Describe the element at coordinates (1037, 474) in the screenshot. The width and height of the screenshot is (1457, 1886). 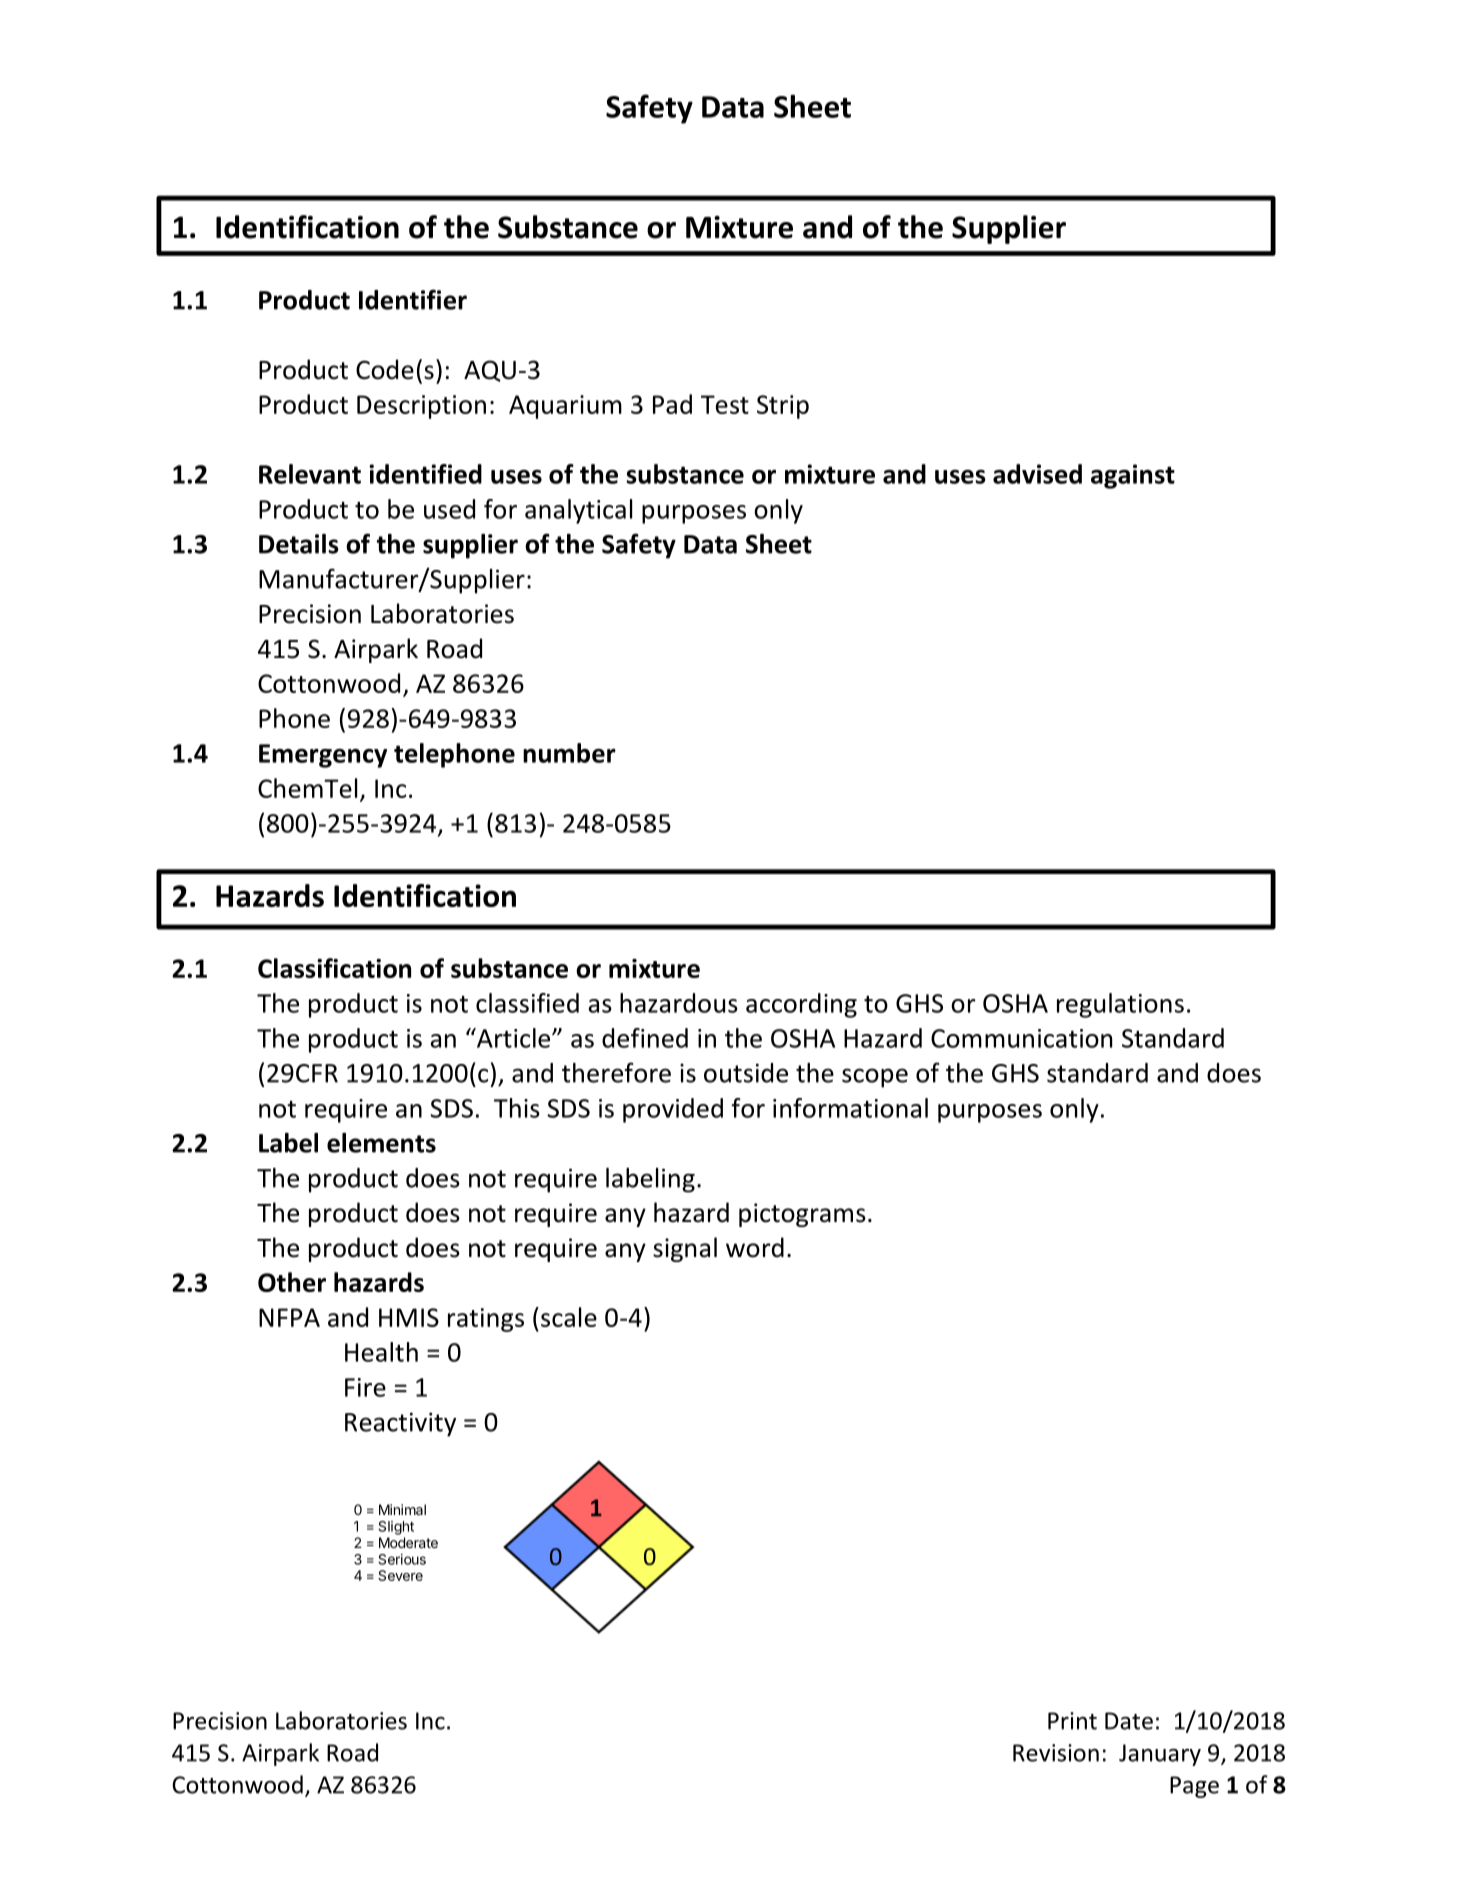
I see `advised` at that location.
